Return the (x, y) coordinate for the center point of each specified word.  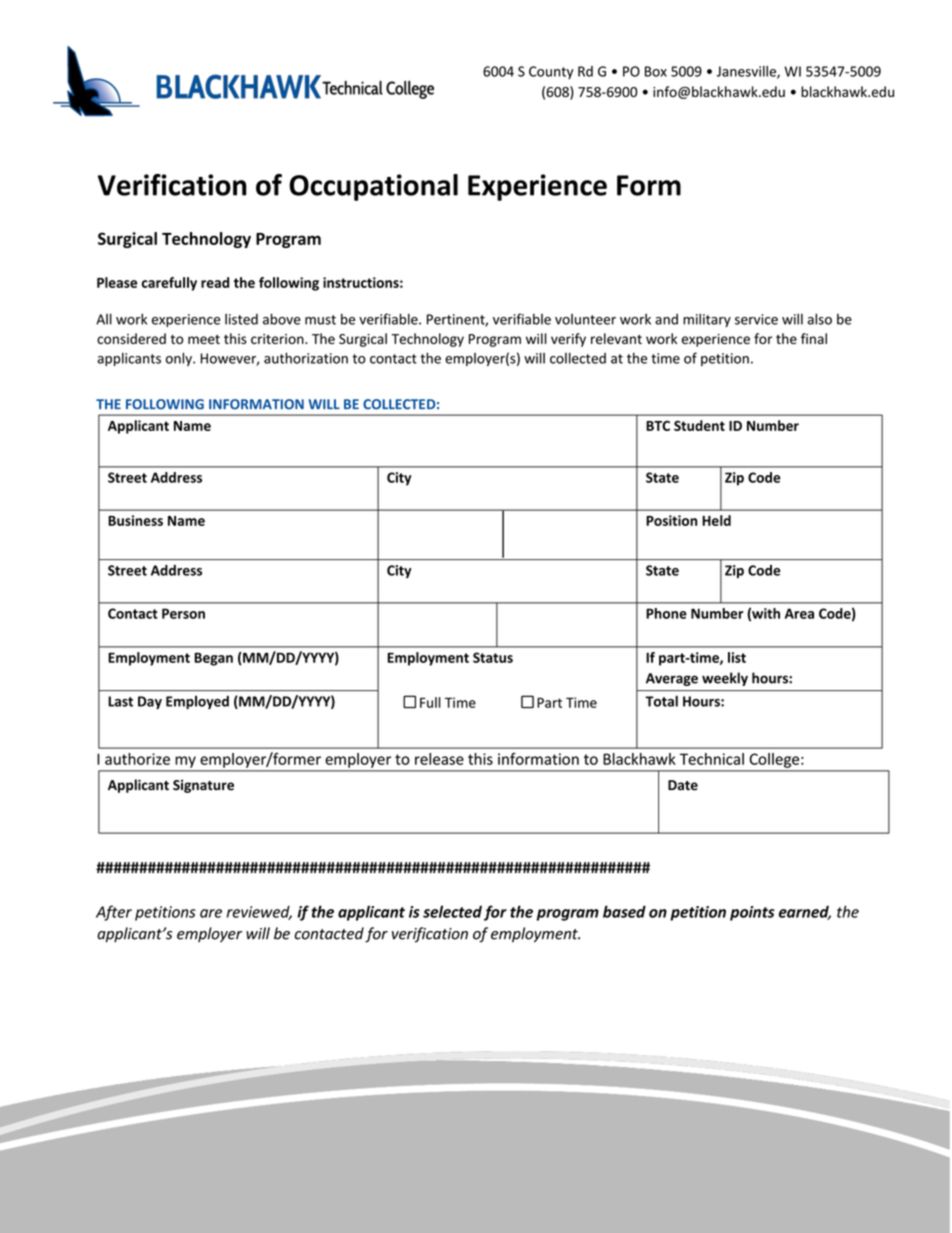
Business (135, 520)
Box (656, 71)
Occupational (373, 187)
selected (452, 911)
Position (671, 520)
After (114, 913)
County (551, 72)
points (752, 913)
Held (716, 520)
